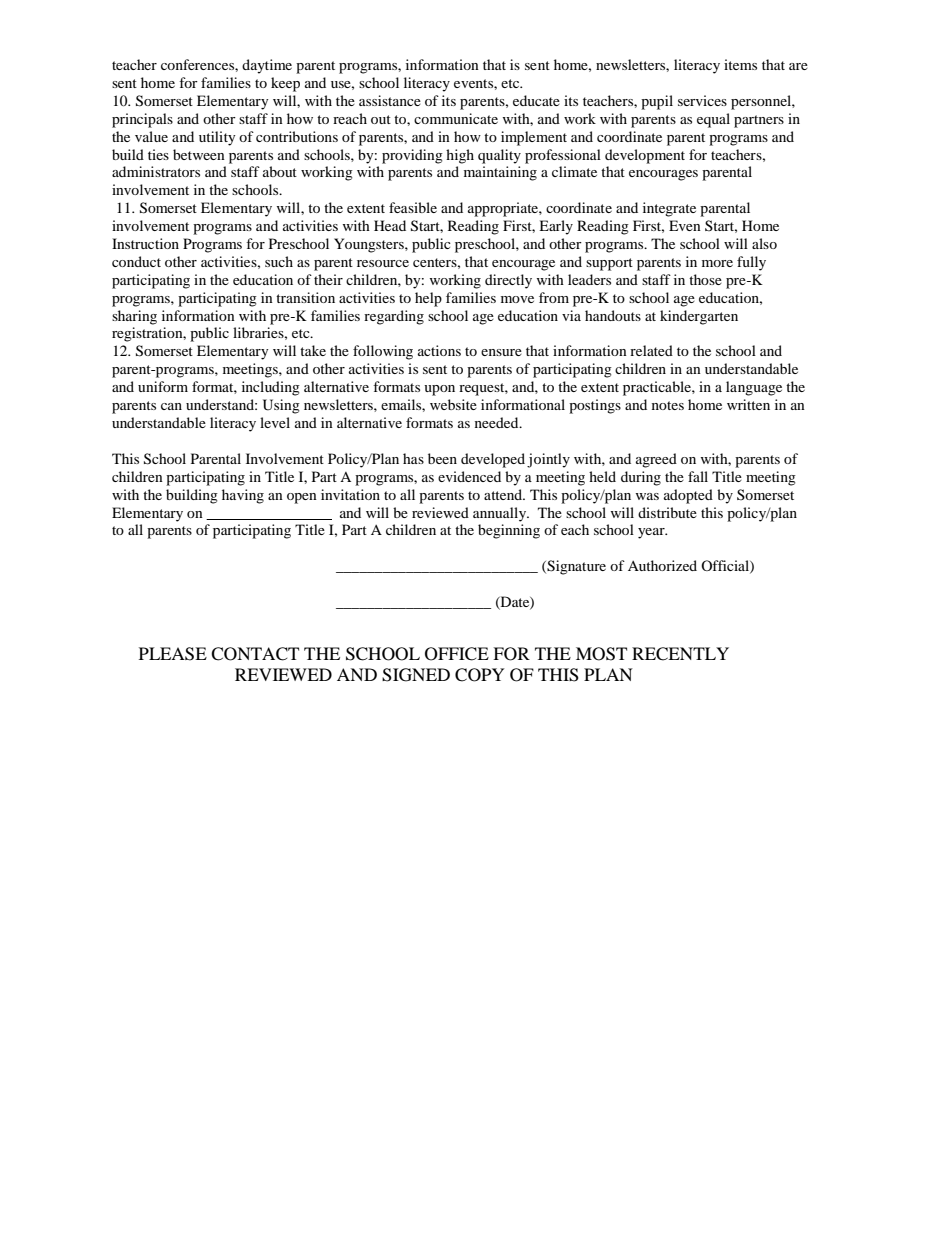 Image resolution: width=952 pixels, height=1233 pixels. I want to click on actions, so click(439, 350).
